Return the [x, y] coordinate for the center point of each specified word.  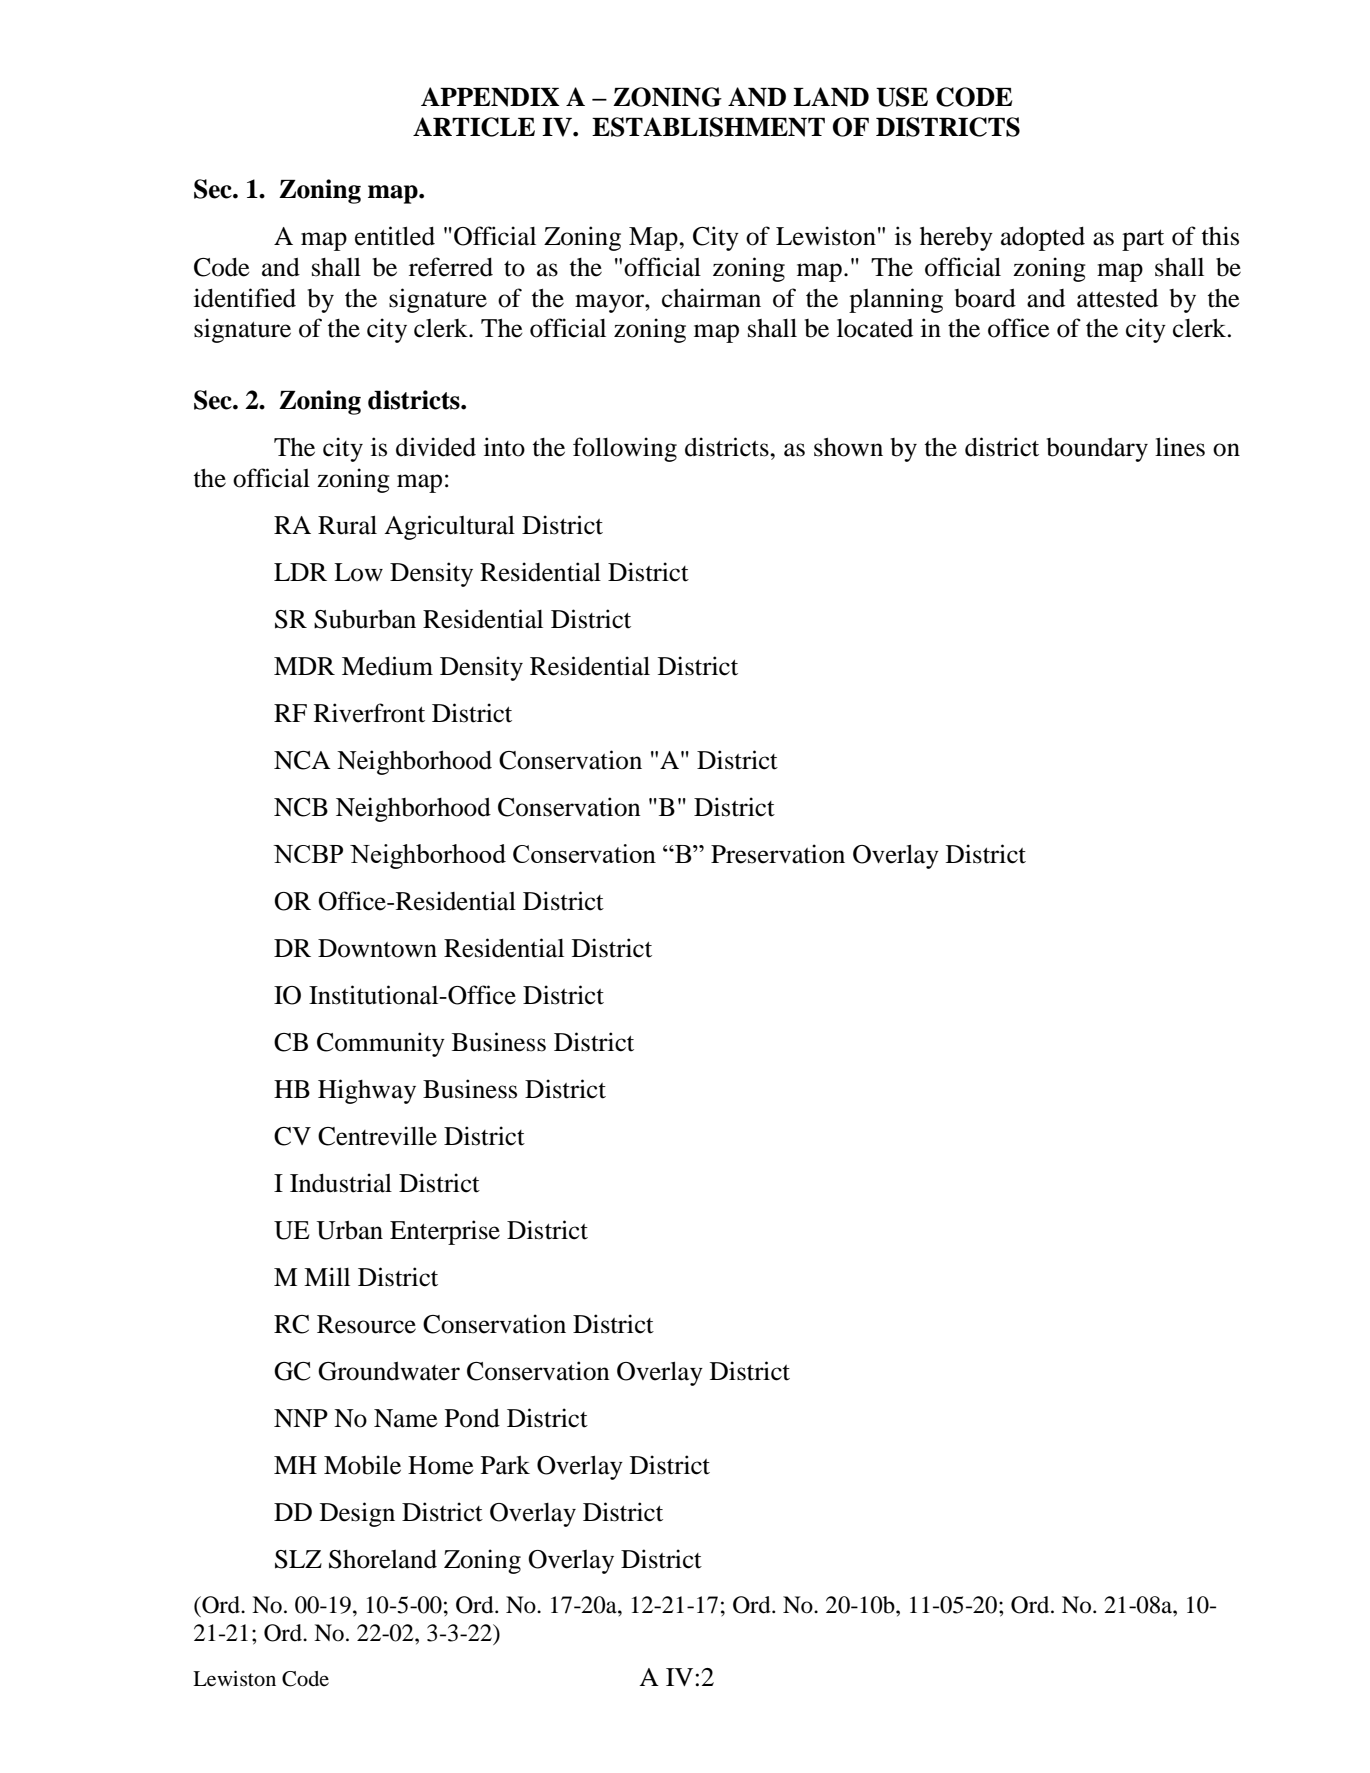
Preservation [778, 854]
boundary [1097, 449]
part [1143, 240]
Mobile [362, 1465]
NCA [302, 760]
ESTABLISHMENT [708, 127]
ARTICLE [474, 127]
